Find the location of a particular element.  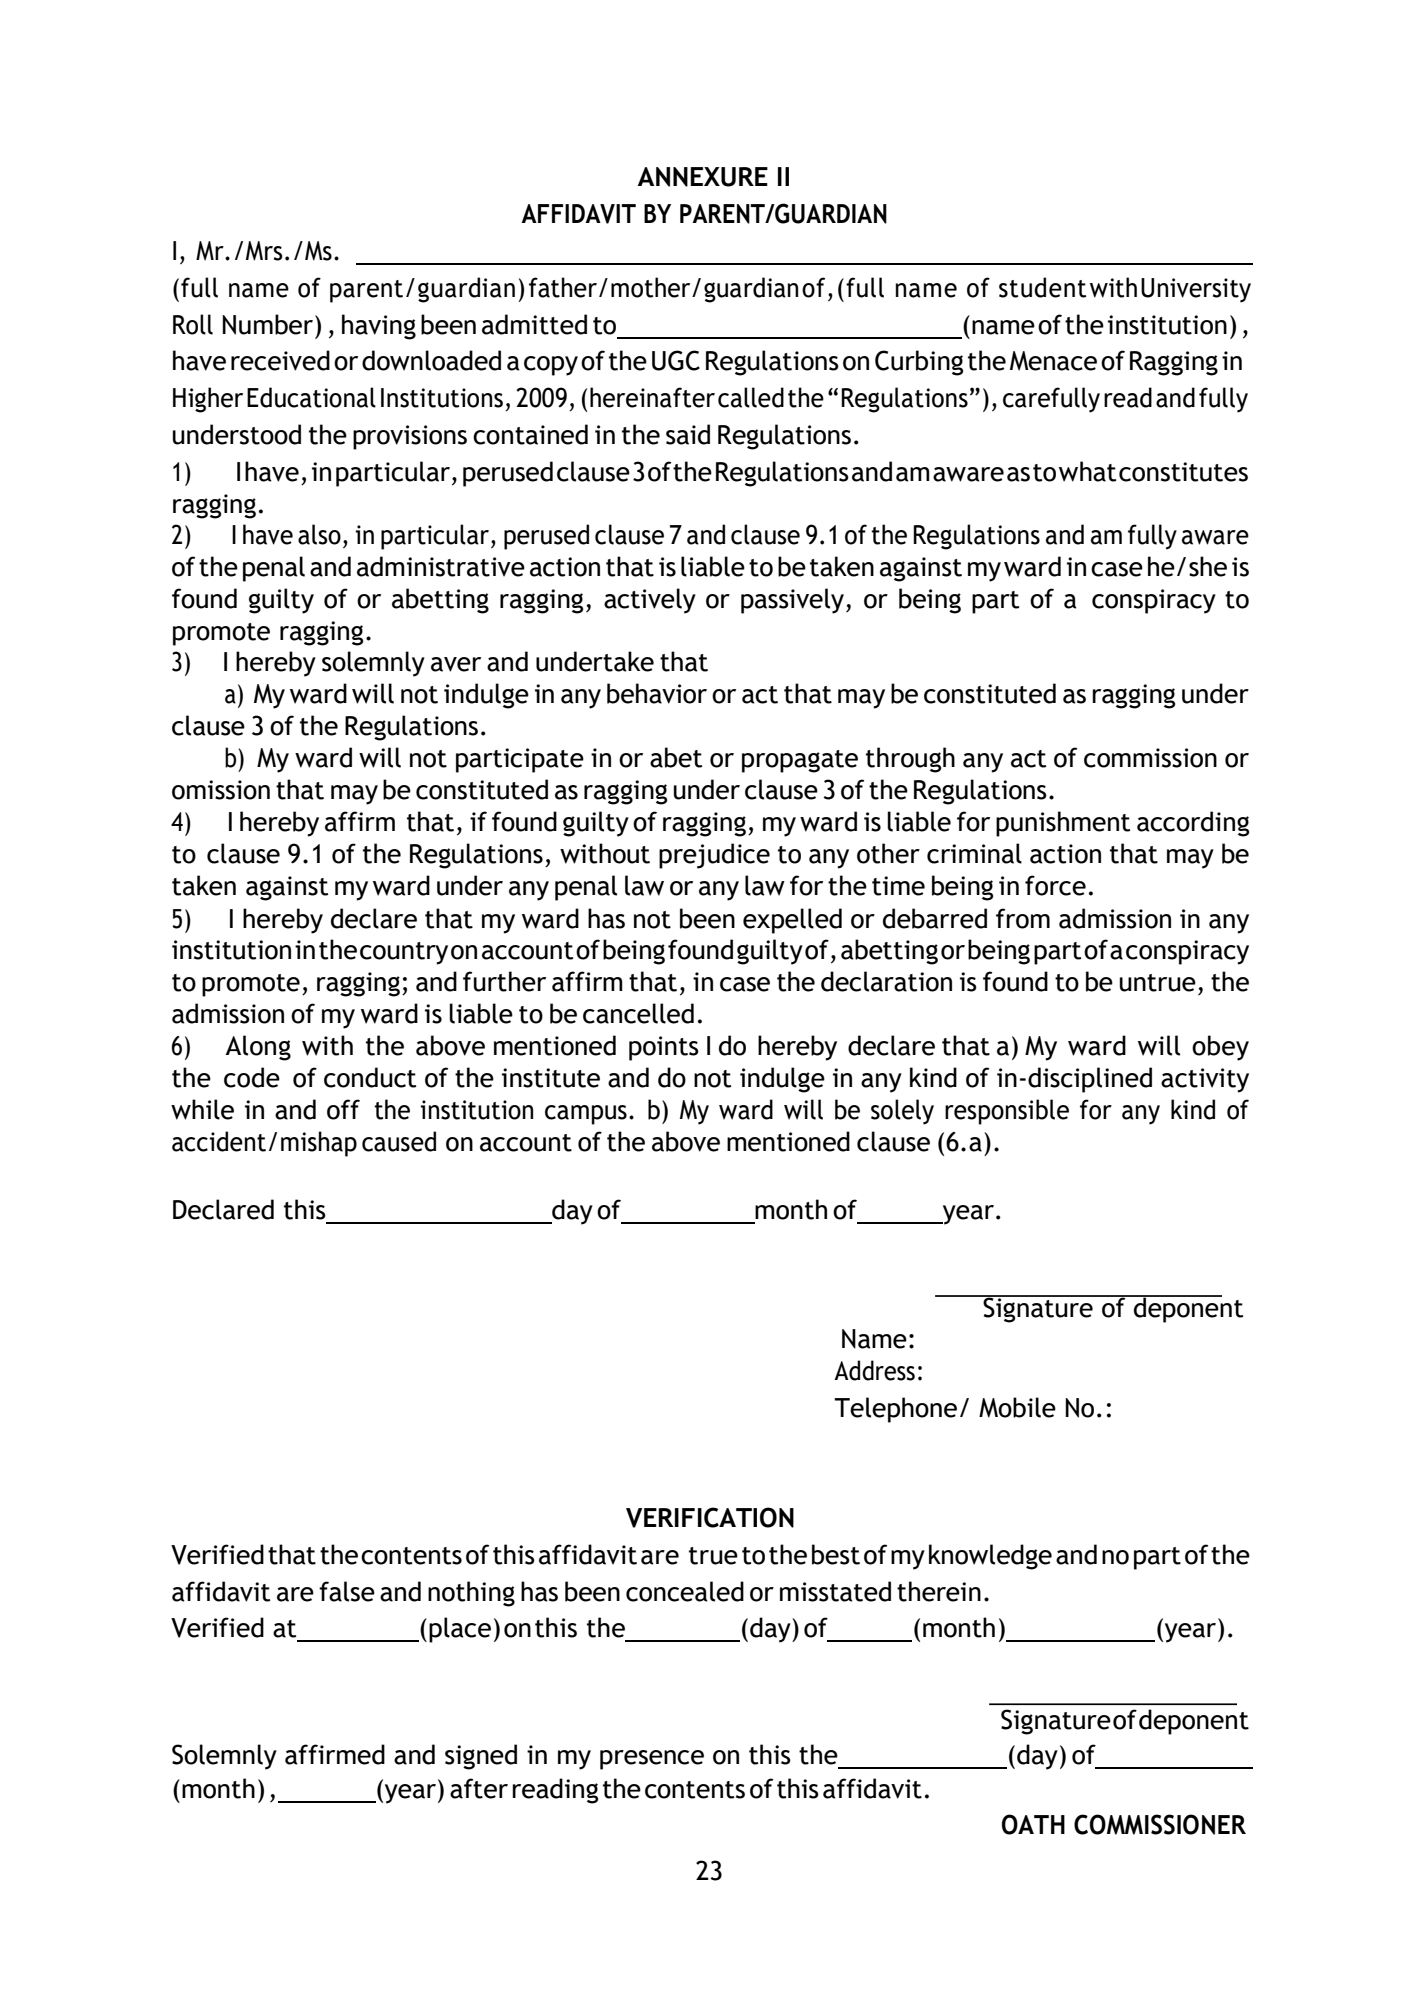

passively is located at coordinates (792, 601).
